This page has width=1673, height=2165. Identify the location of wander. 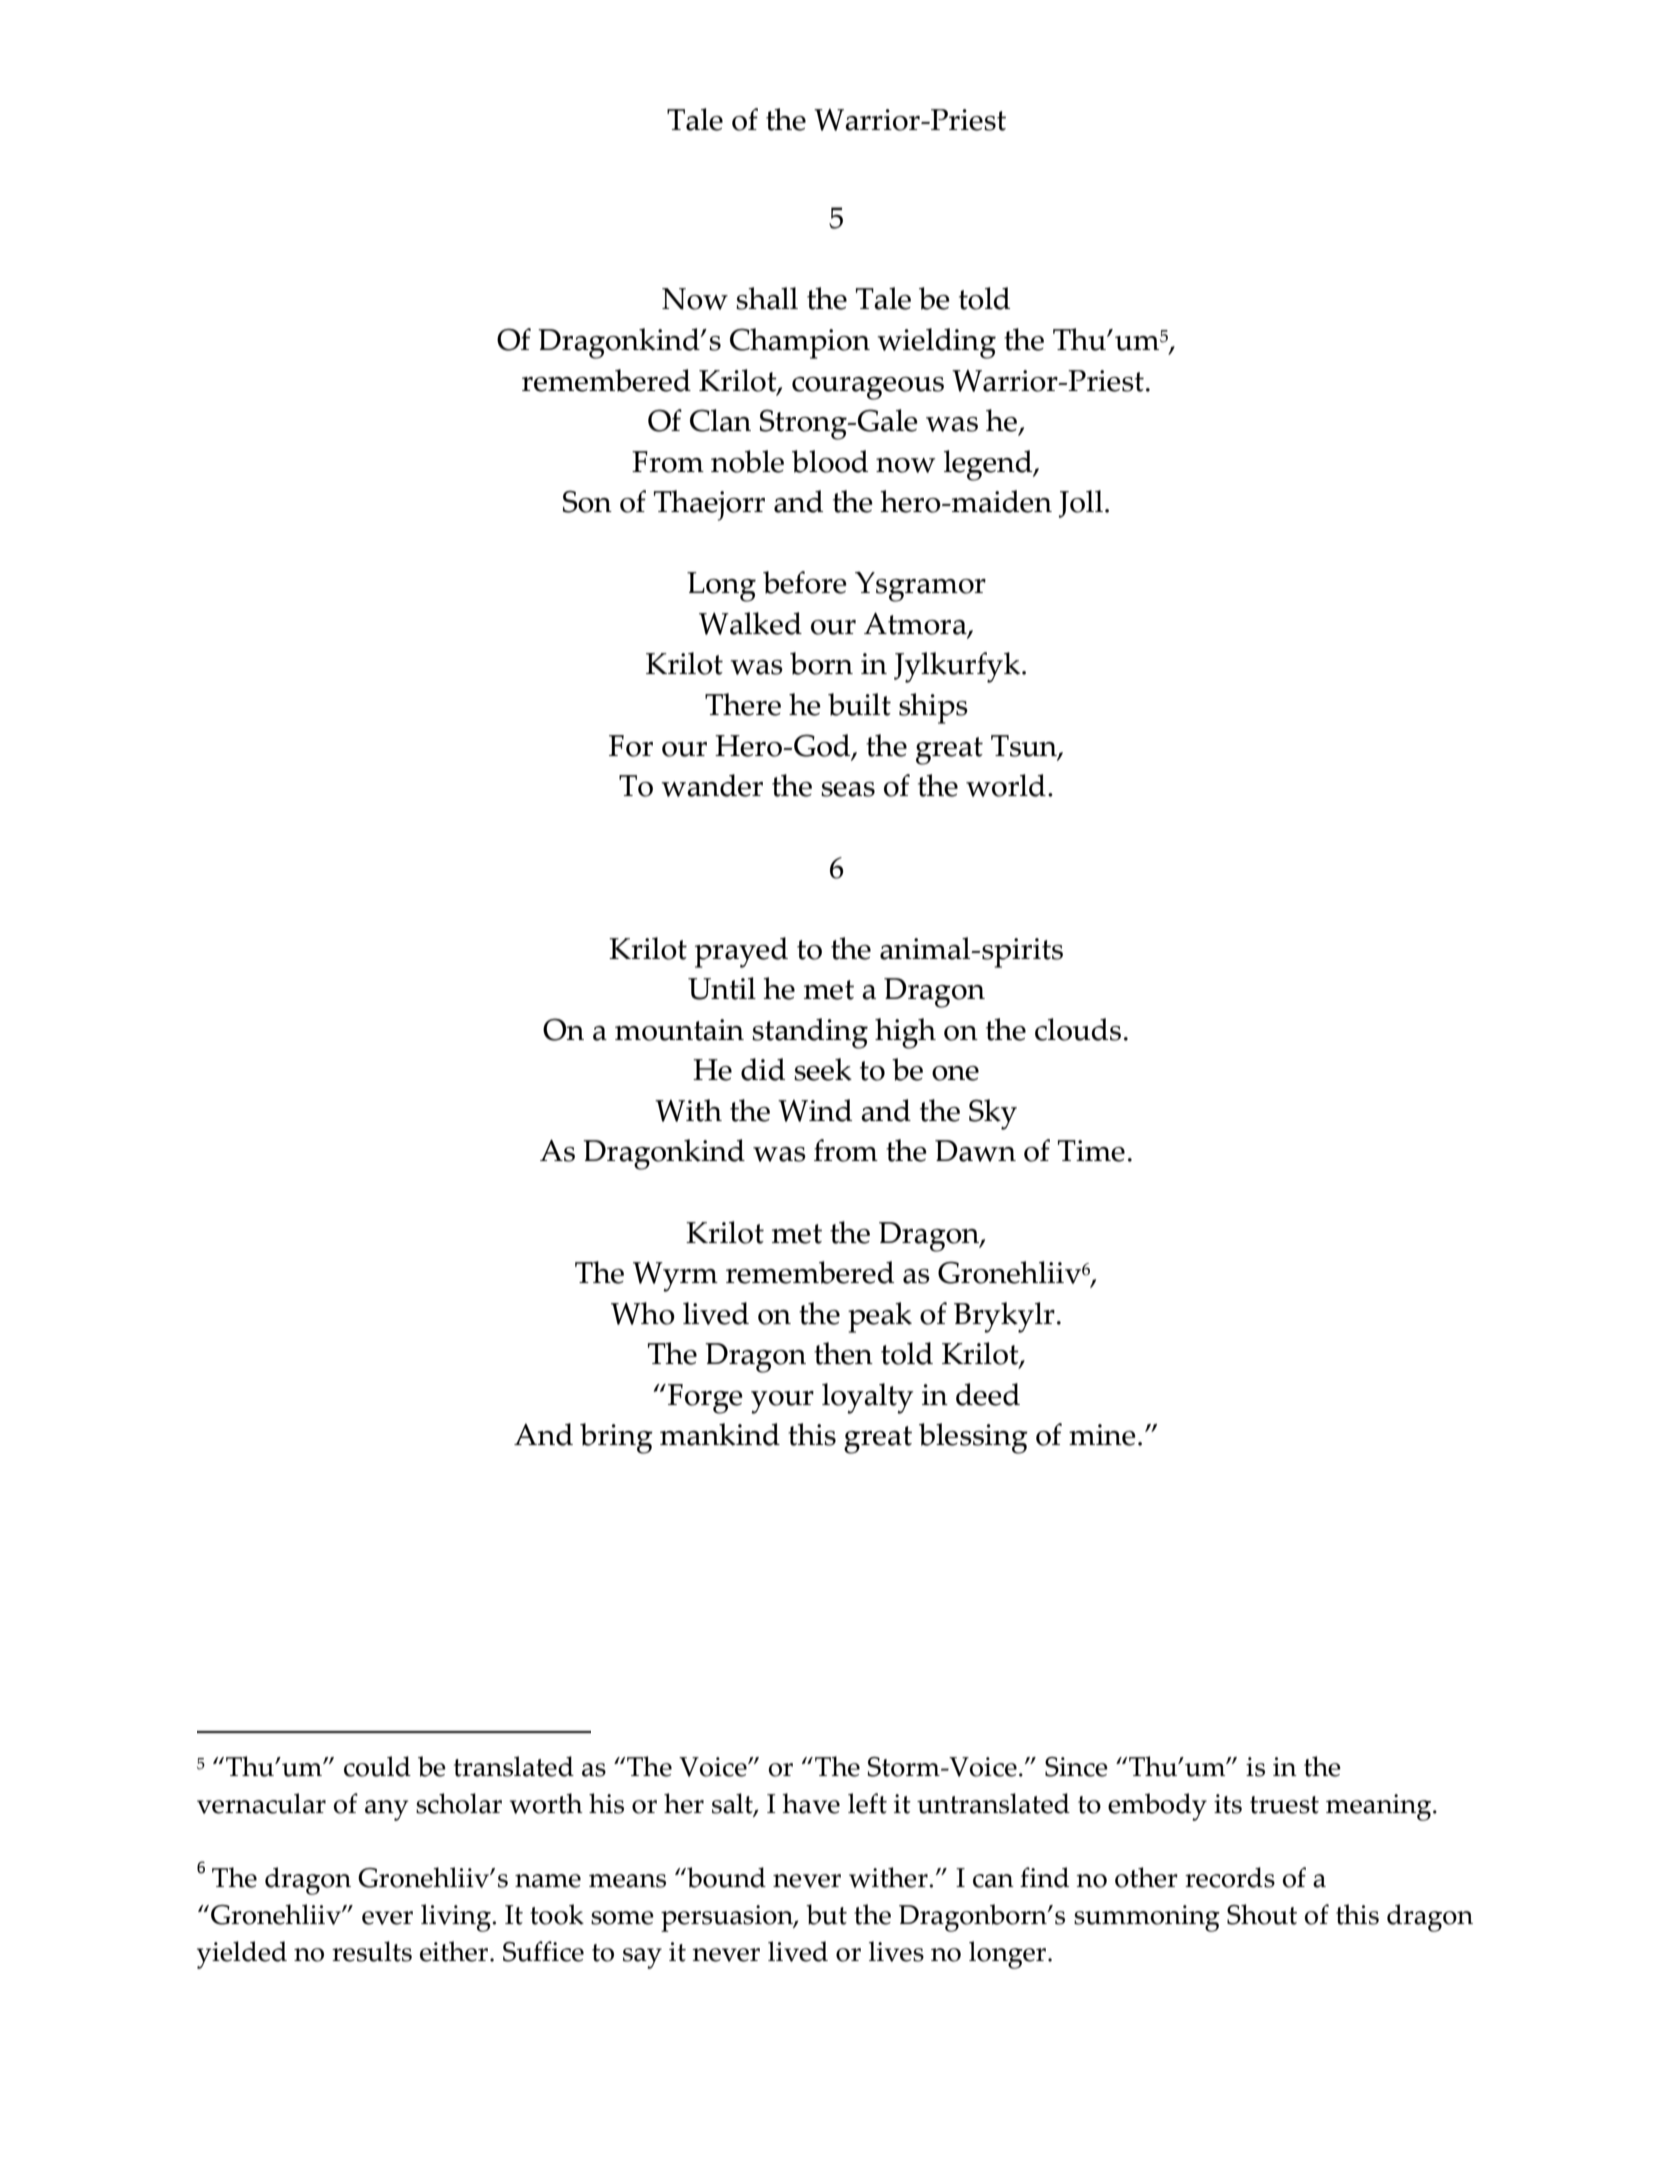
(712, 785).
